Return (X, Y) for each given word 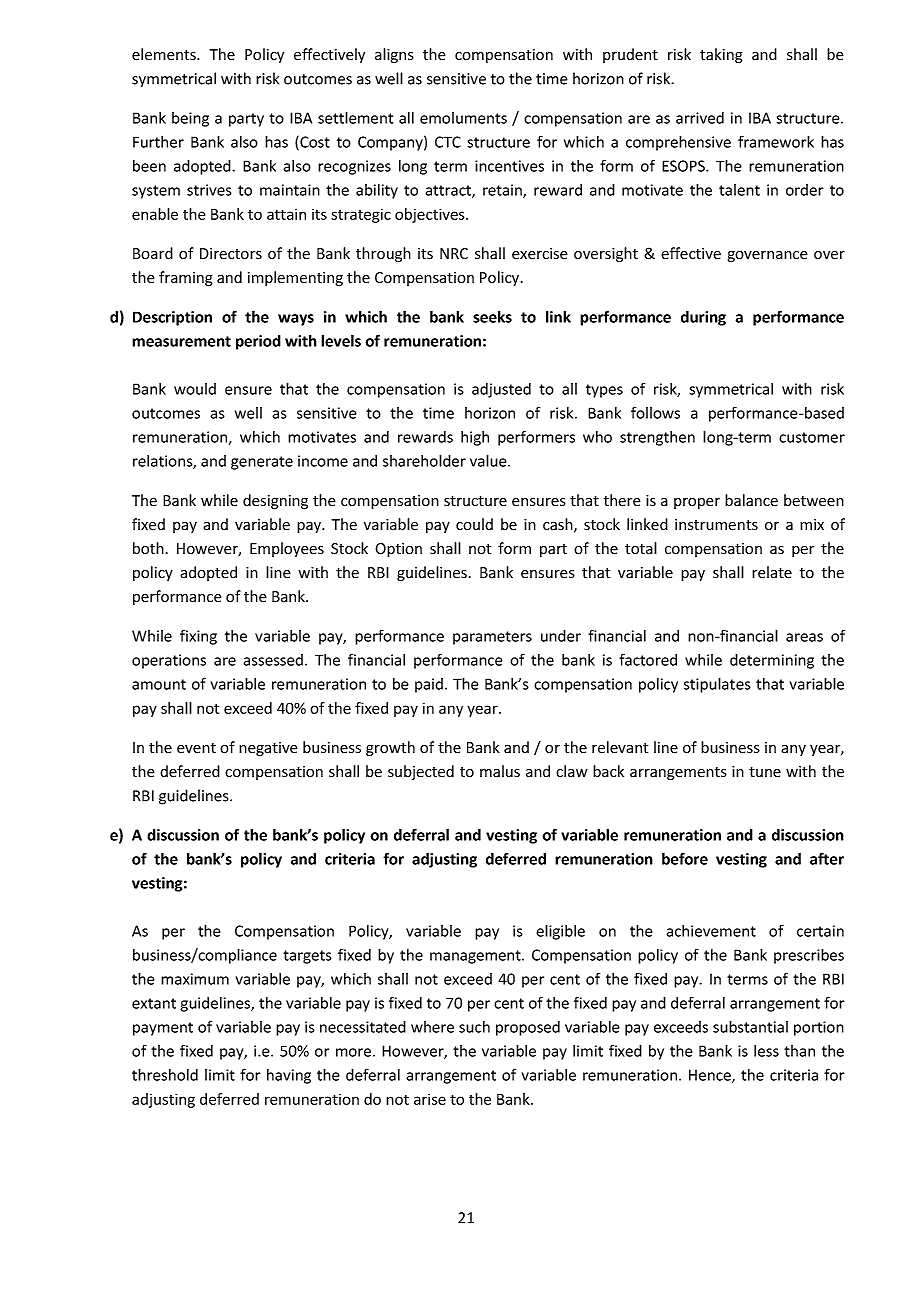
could (474, 524)
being (190, 119)
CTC (448, 142)
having (289, 1076)
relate (772, 572)
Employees (287, 549)
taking (721, 55)
